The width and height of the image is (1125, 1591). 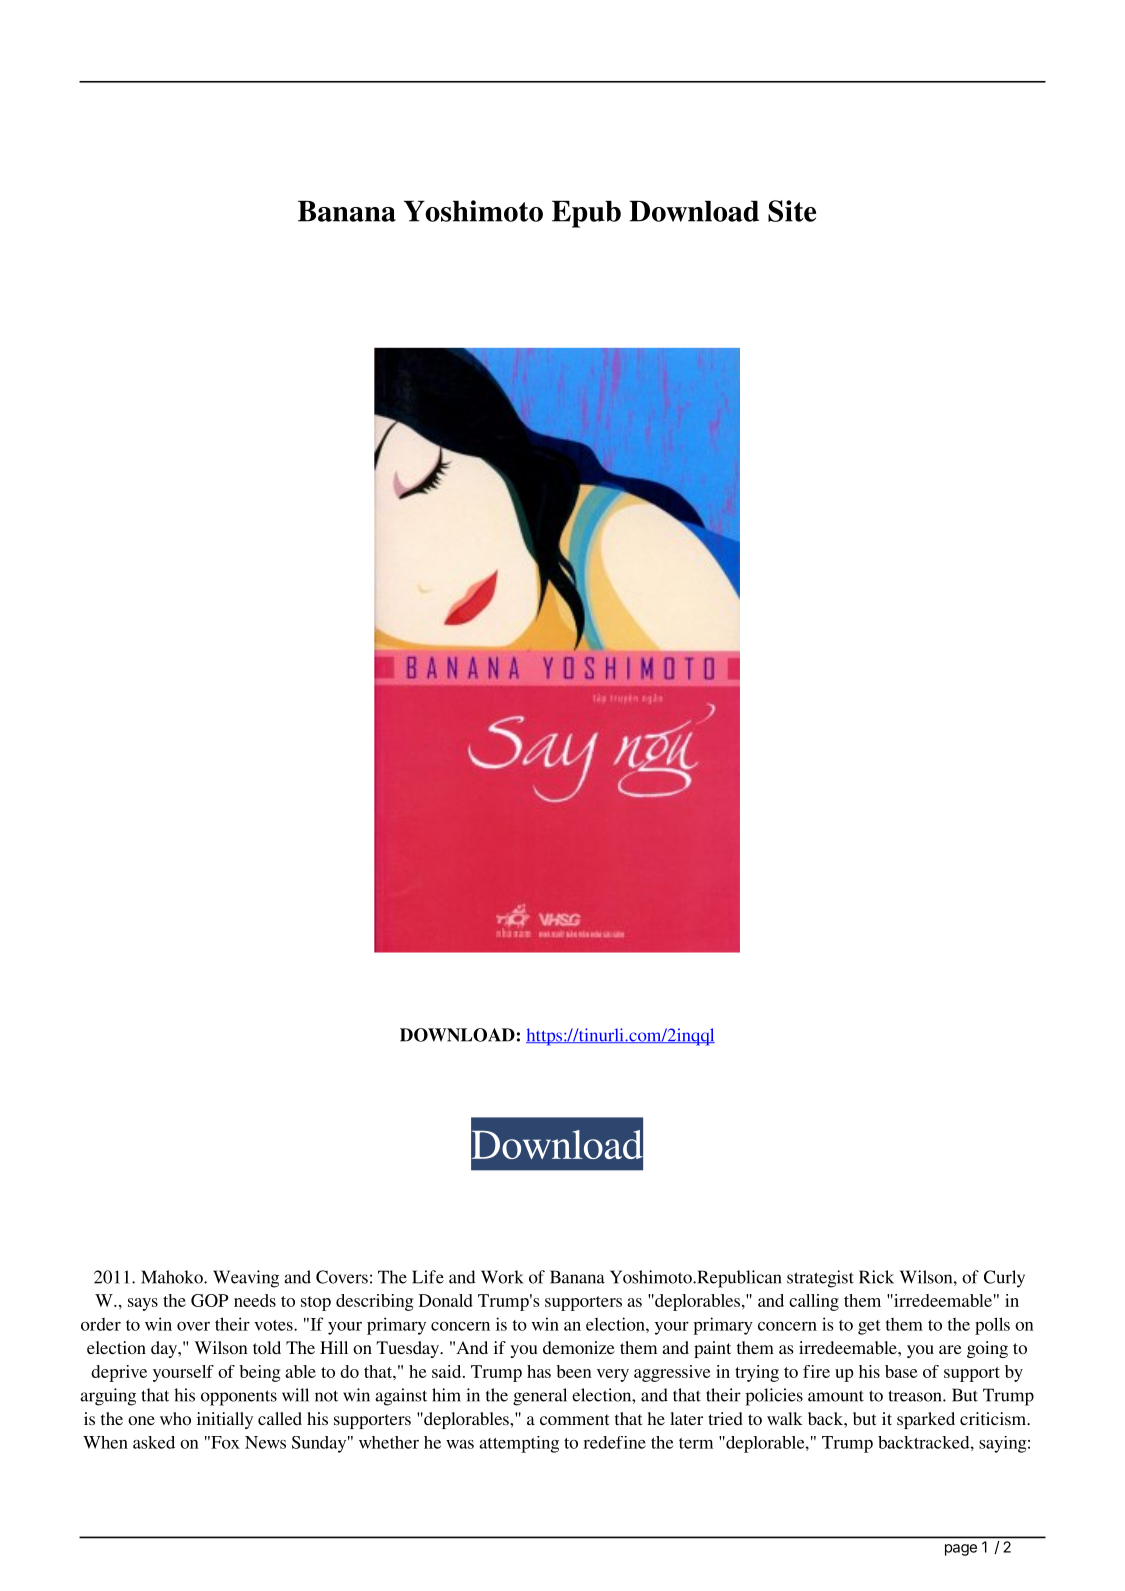 I want to click on get, so click(x=869, y=1327).
